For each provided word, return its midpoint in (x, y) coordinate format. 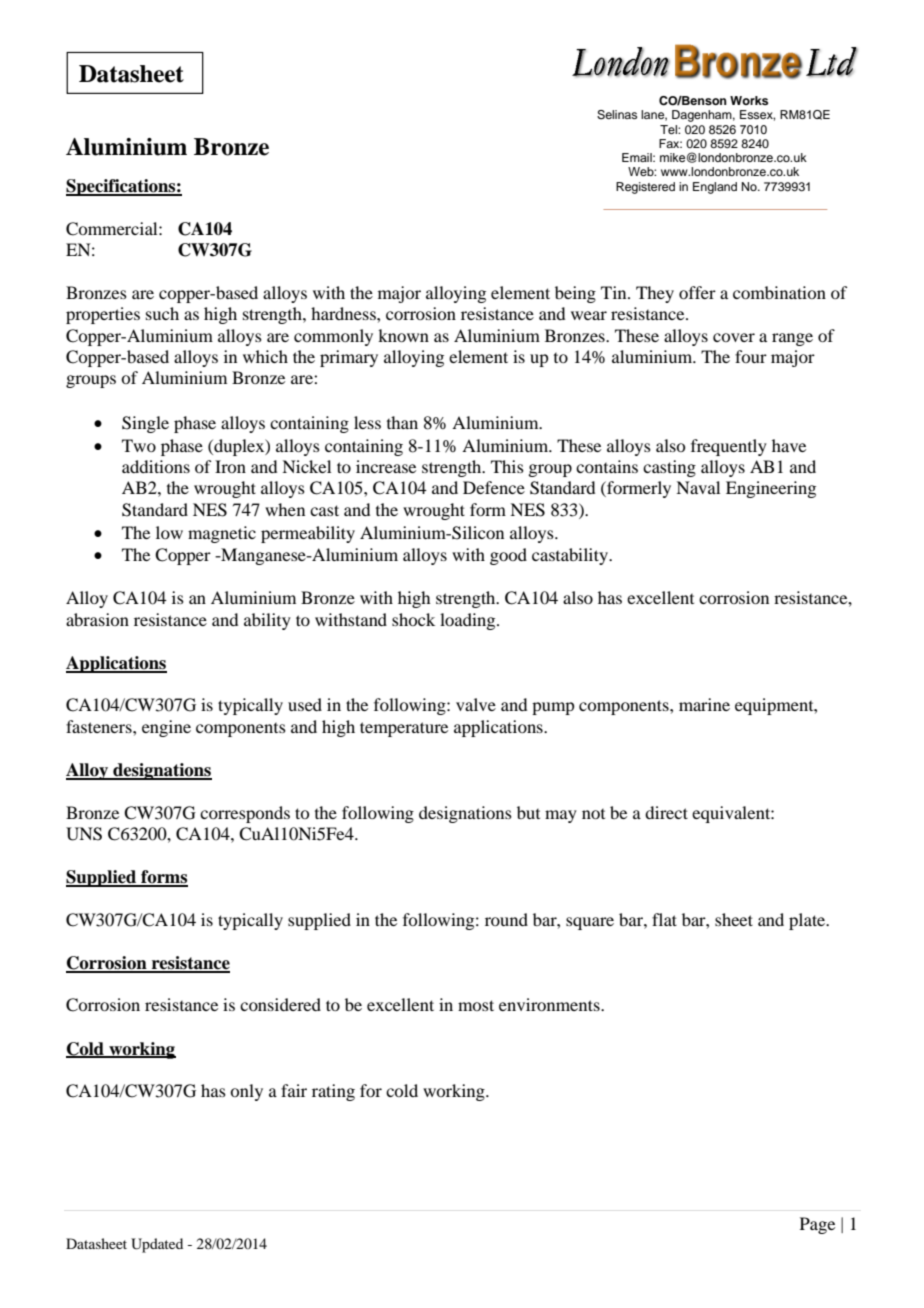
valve (476, 704)
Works (749, 100)
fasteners (100, 726)
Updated (157, 1245)
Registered (645, 188)
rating (333, 1092)
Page (817, 1225)
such (162, 313)
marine (704, 704)
